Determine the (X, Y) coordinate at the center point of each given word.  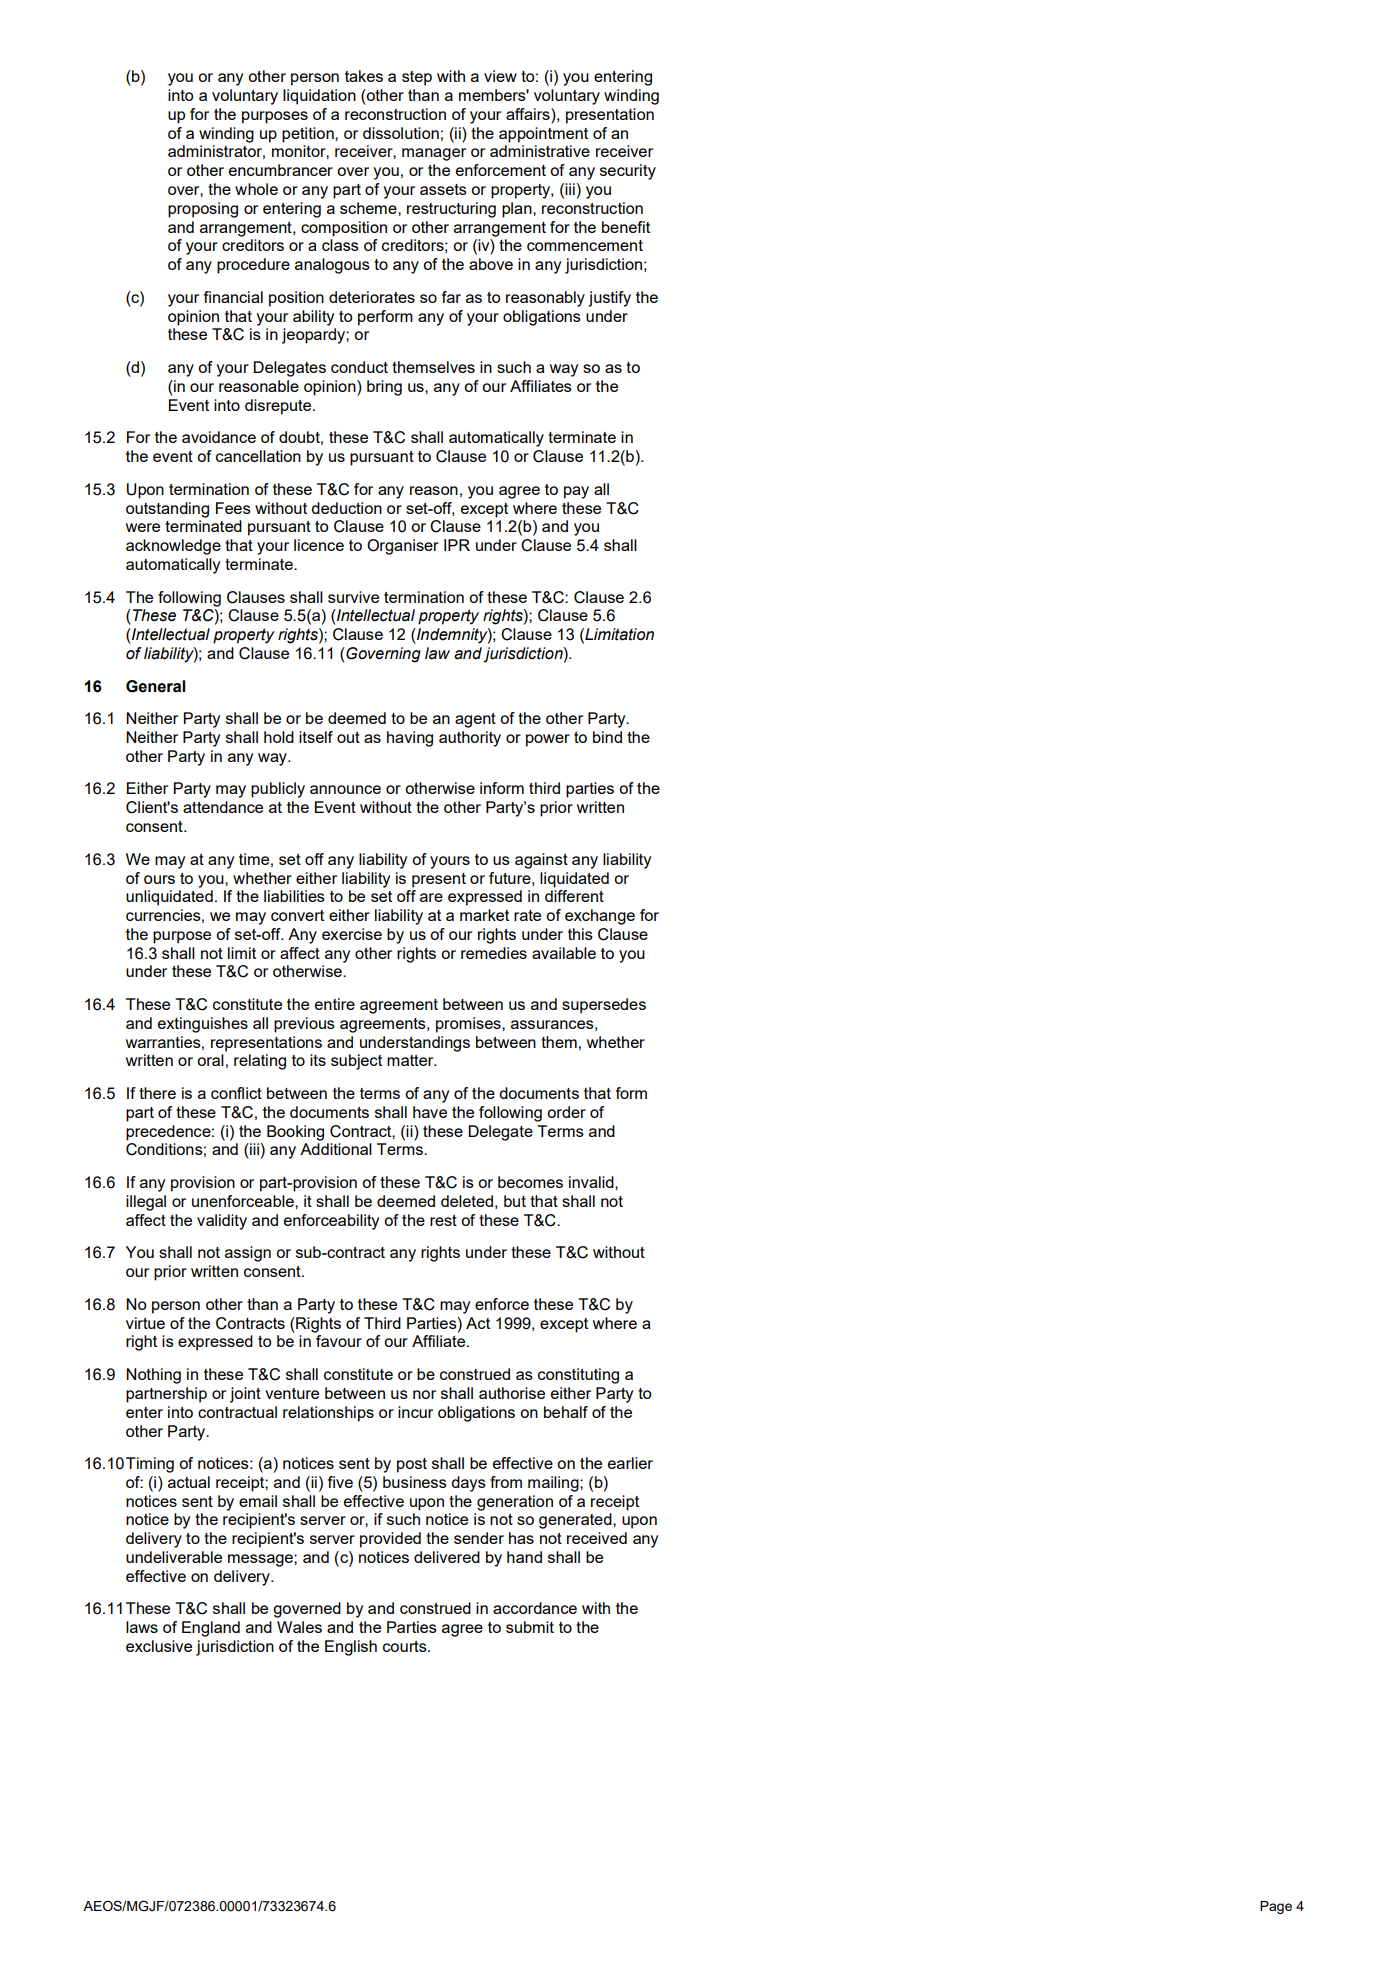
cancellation (258, 456)
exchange (600, 917)
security (628, 172)
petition (309, 135)
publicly (278, 790)
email (258, 1501)
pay (576, 492)
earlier (630, 1463)
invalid (592, 1182)
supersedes (604, 1006)
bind (607, 737)
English (351, 1648)
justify (609, 299)
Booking (295, 1133)
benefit (626, 227)
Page (1276, 1907)
